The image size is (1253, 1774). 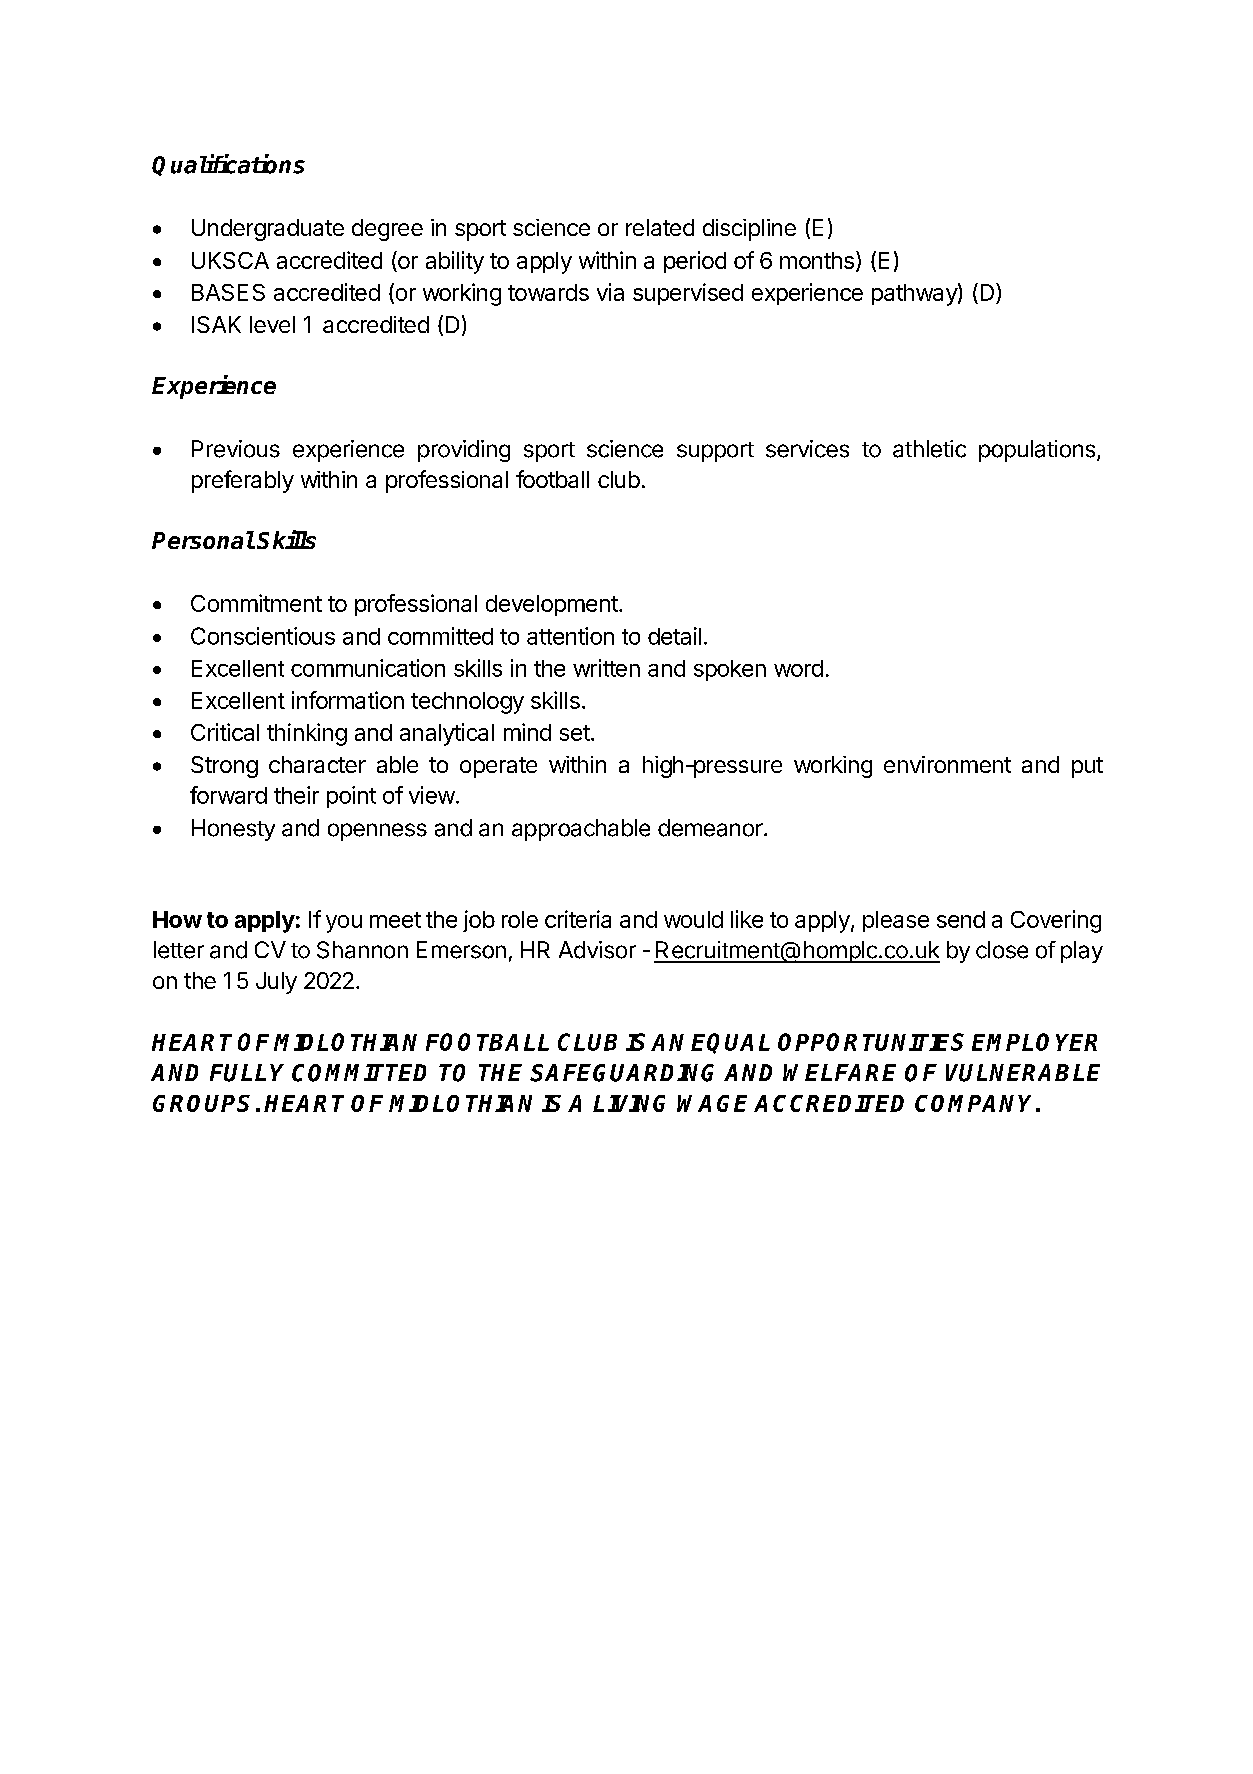 I want to click on OPPORTUNITIES, so click(x=871, y=1042).
